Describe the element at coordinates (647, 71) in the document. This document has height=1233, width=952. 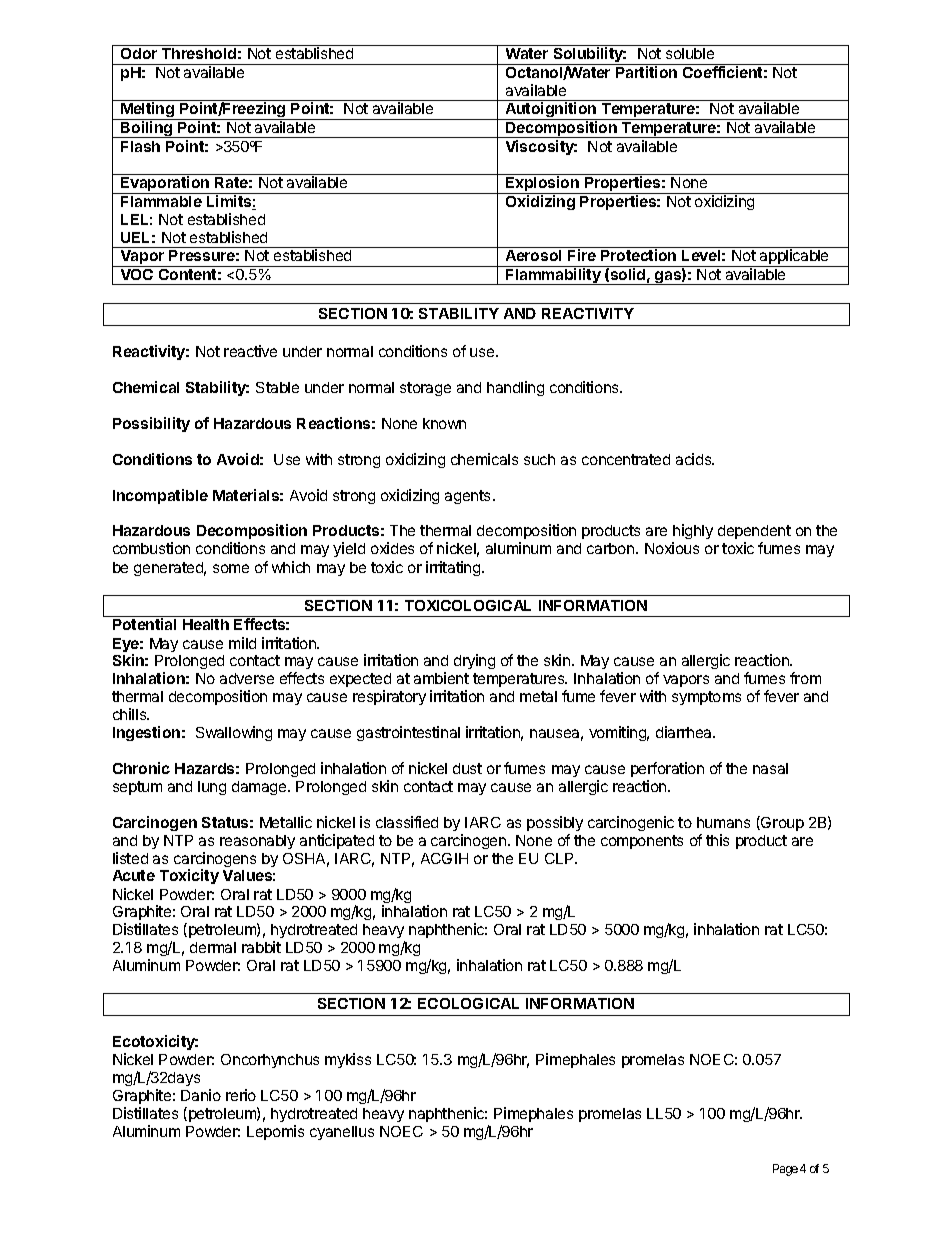
I see `Partition` at that location.
